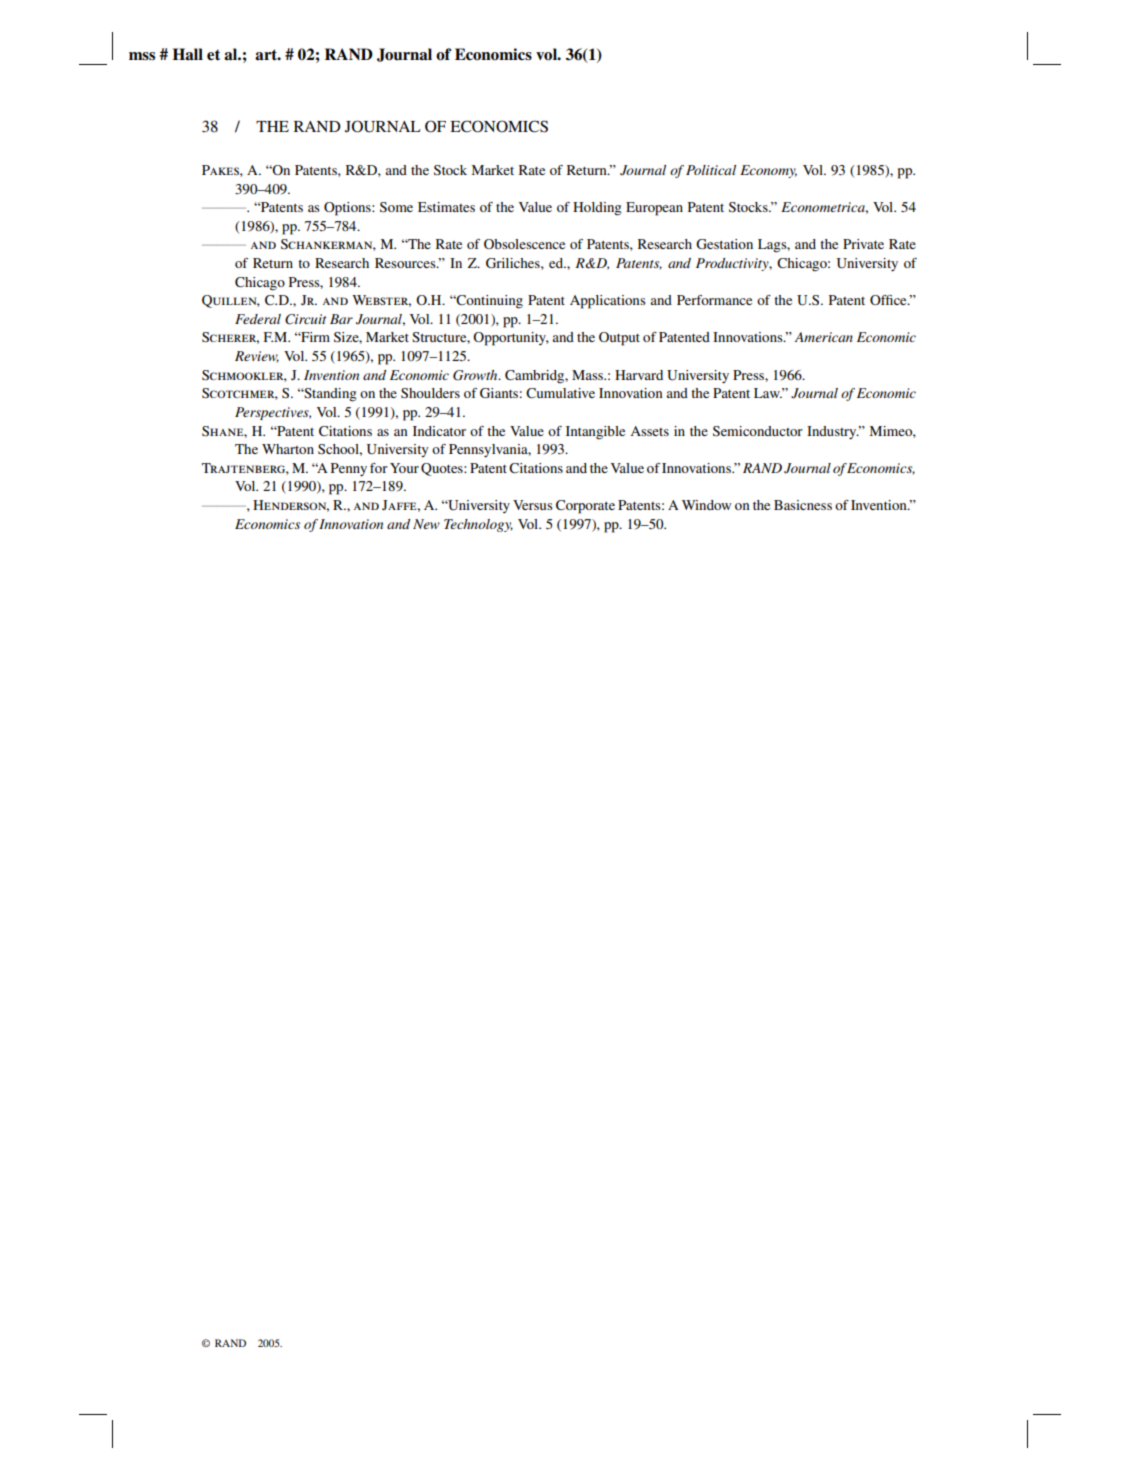 The height and width of the screenshot is (1479, 1143). What do you see at coordinates (142, 56) in the screenshot?
I see `mss` at bounding box center [142, 56].
